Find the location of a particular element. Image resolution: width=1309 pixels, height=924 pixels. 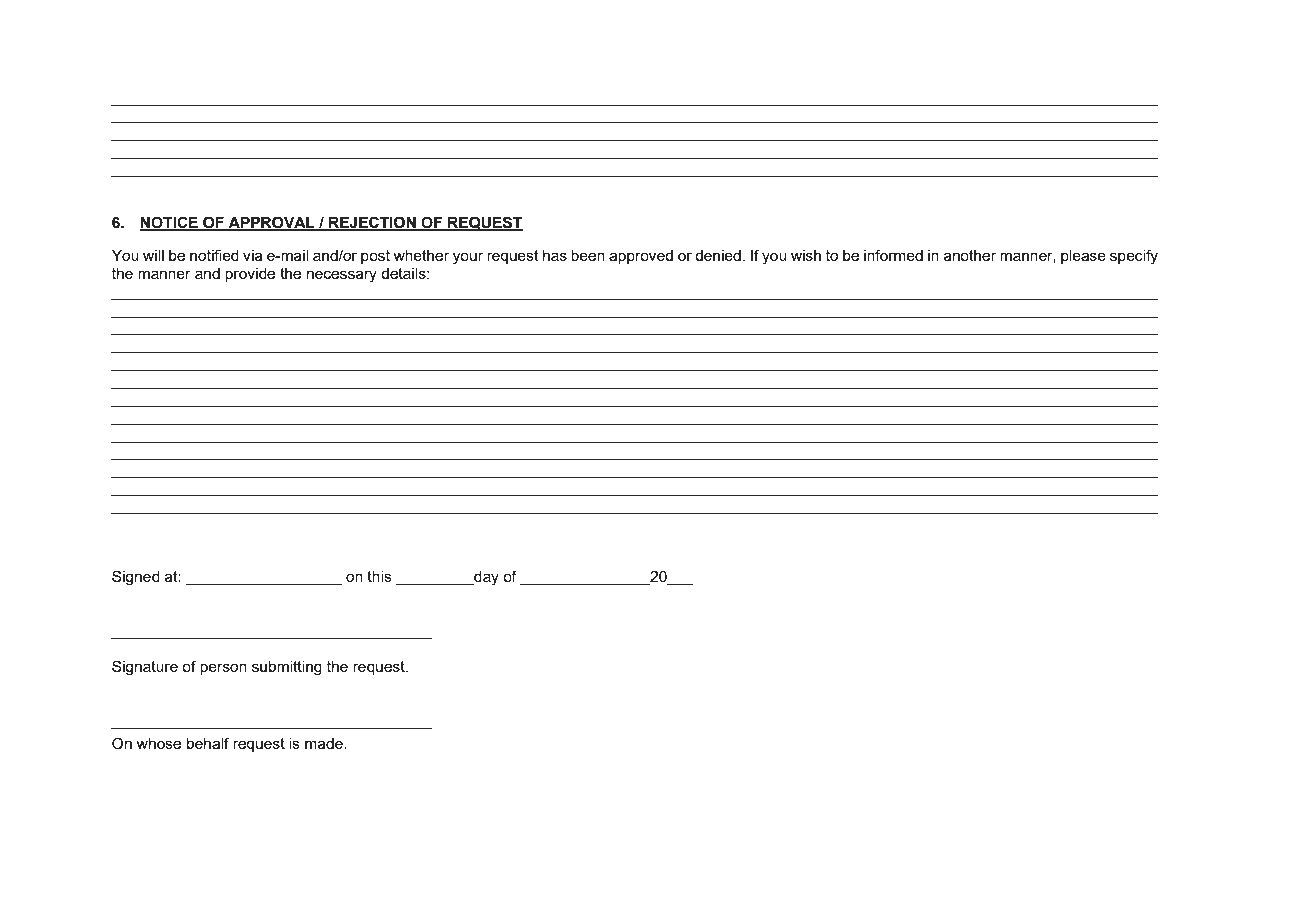

please is located at coordinates (1083, 257).
